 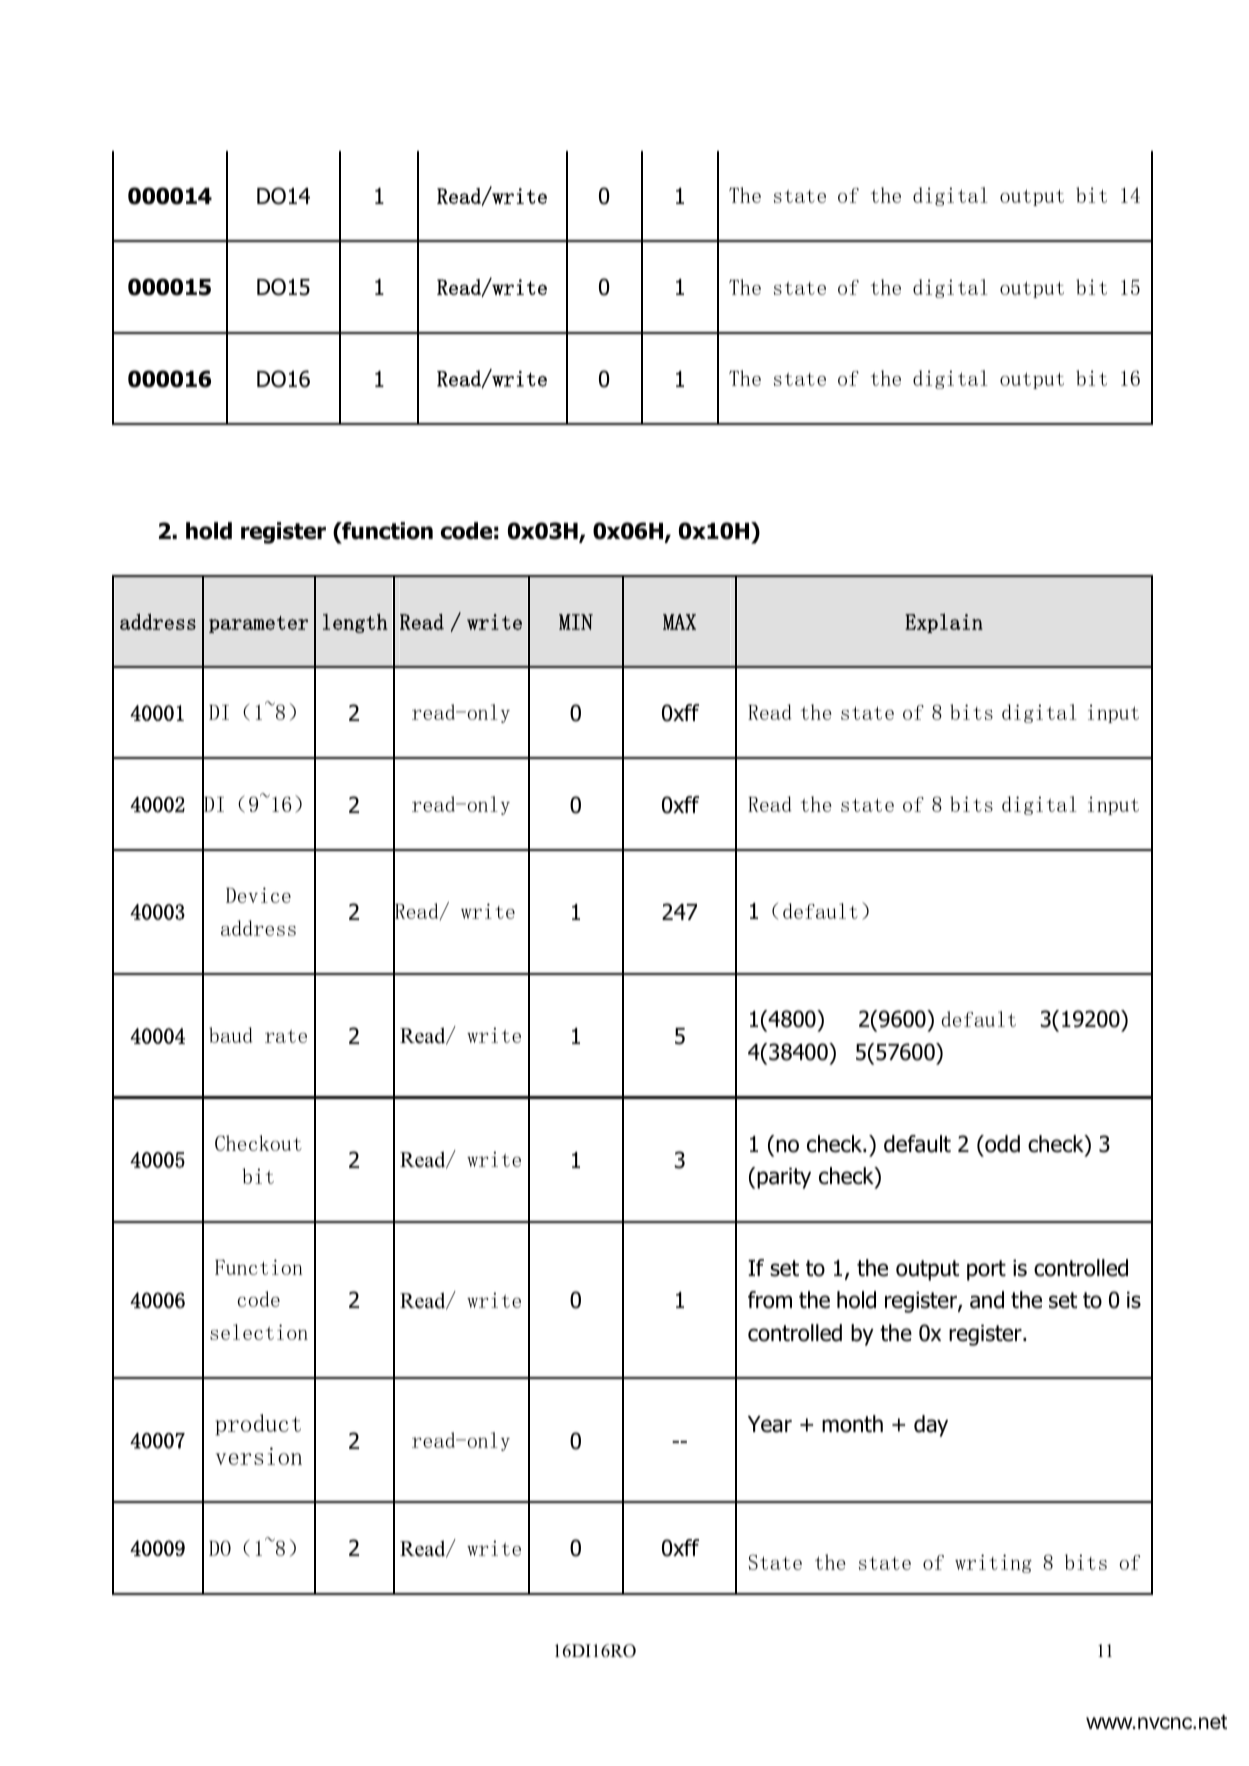 What do you see at coordinates (286, 1036) in the screenshot?
I see `rate` at bounding box center [286, 1036].
